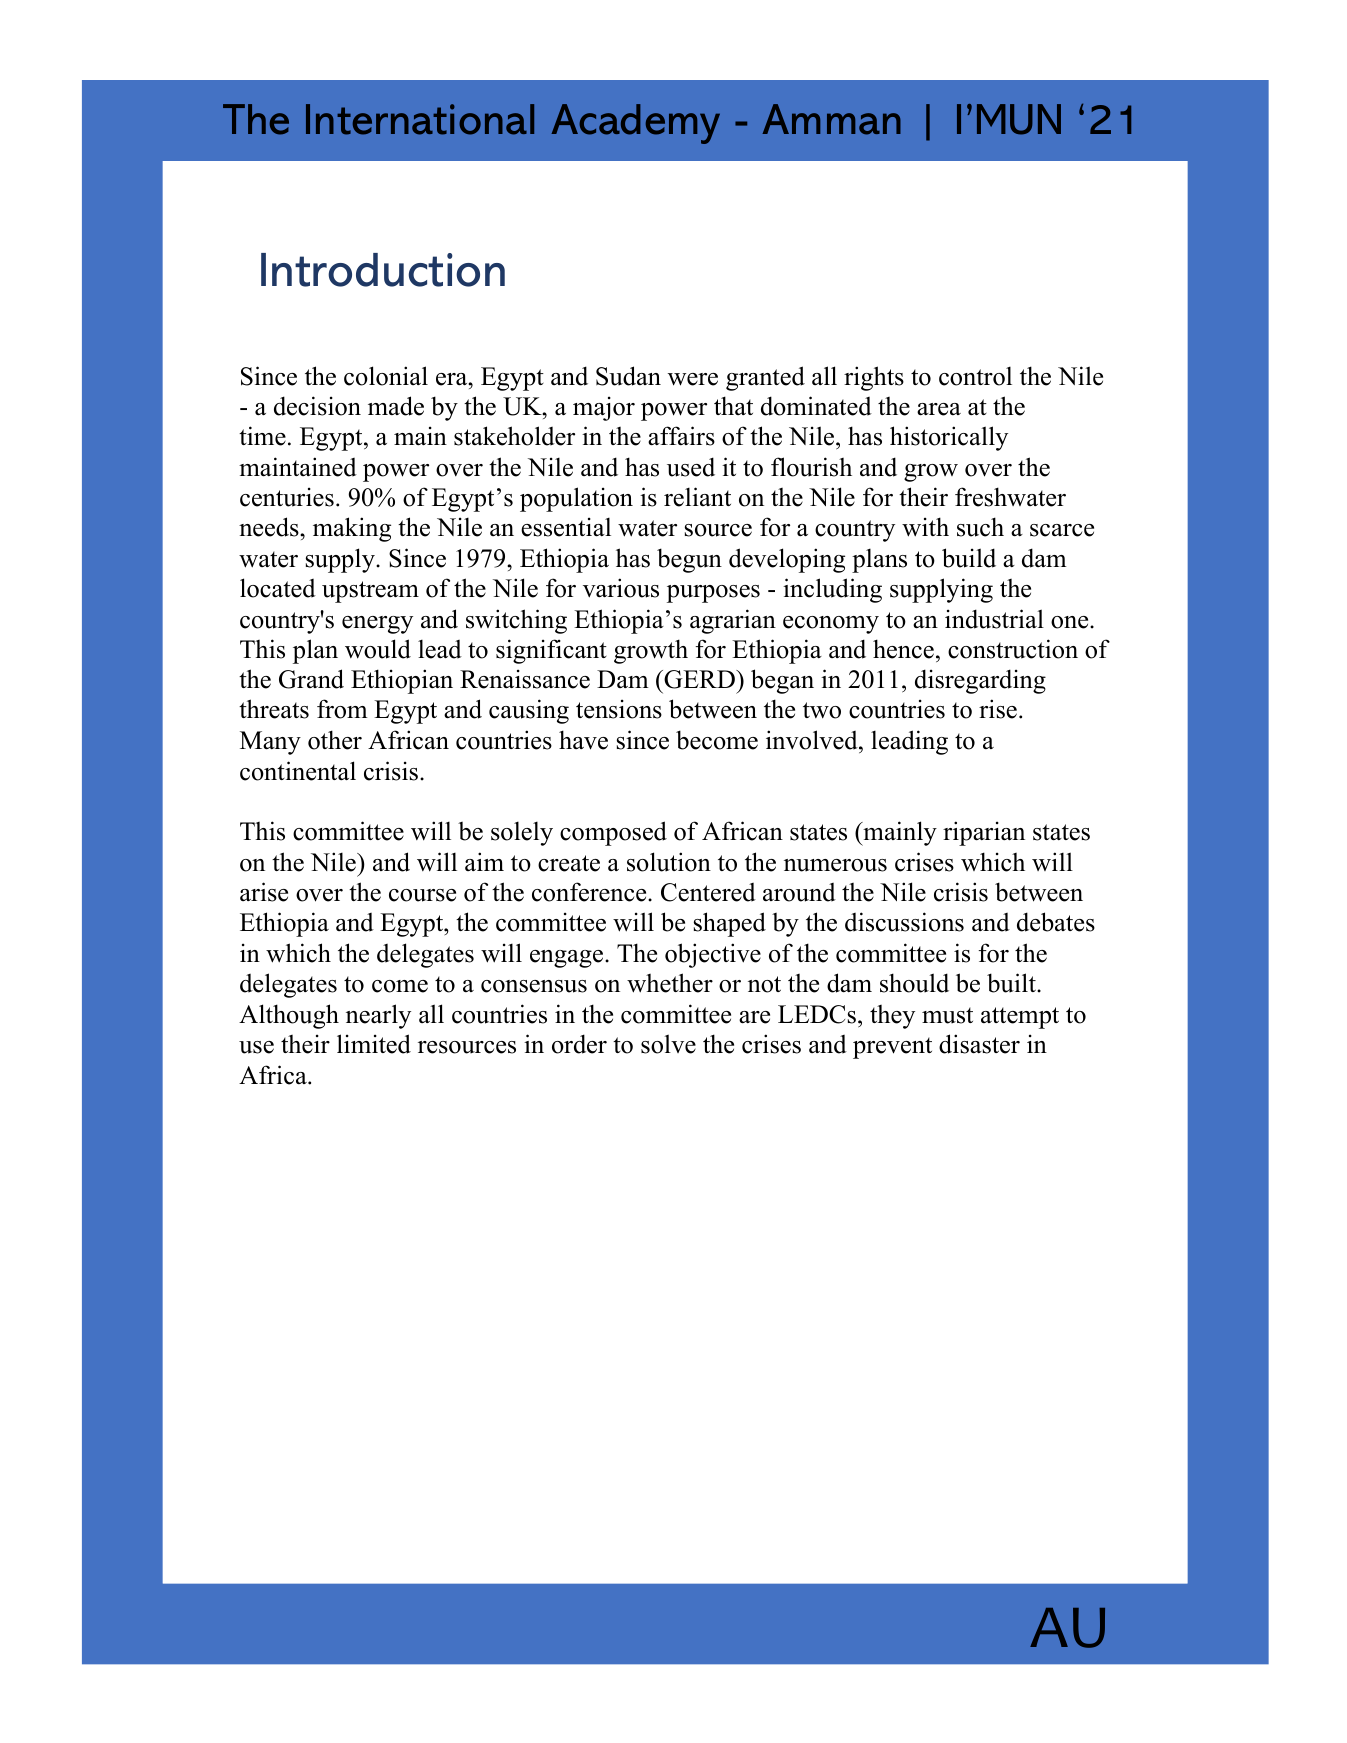  Describe the element at coordinates (635, 124) in the document. I see `Academy` at that location.
